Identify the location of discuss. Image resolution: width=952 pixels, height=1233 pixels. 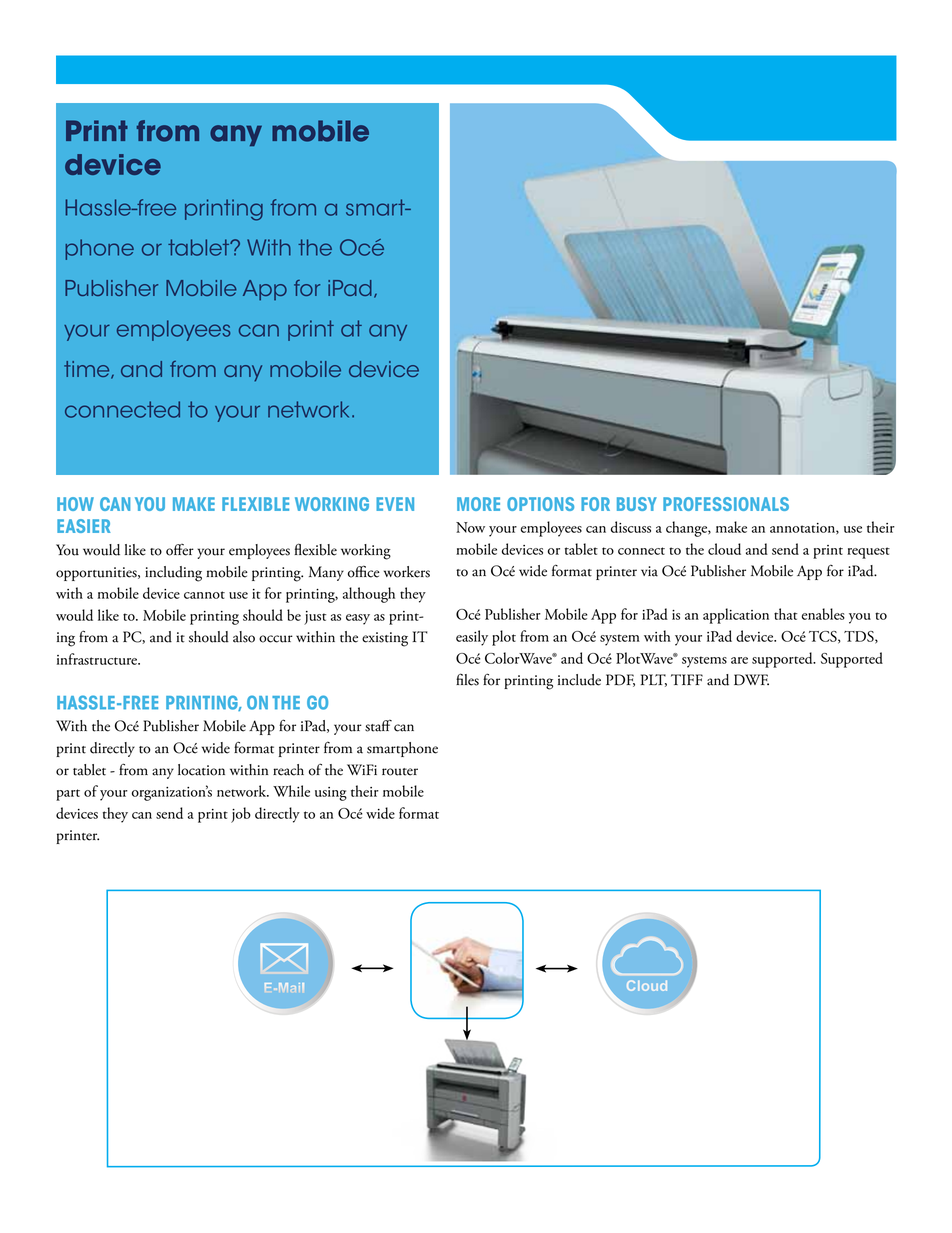
(631, 527).
